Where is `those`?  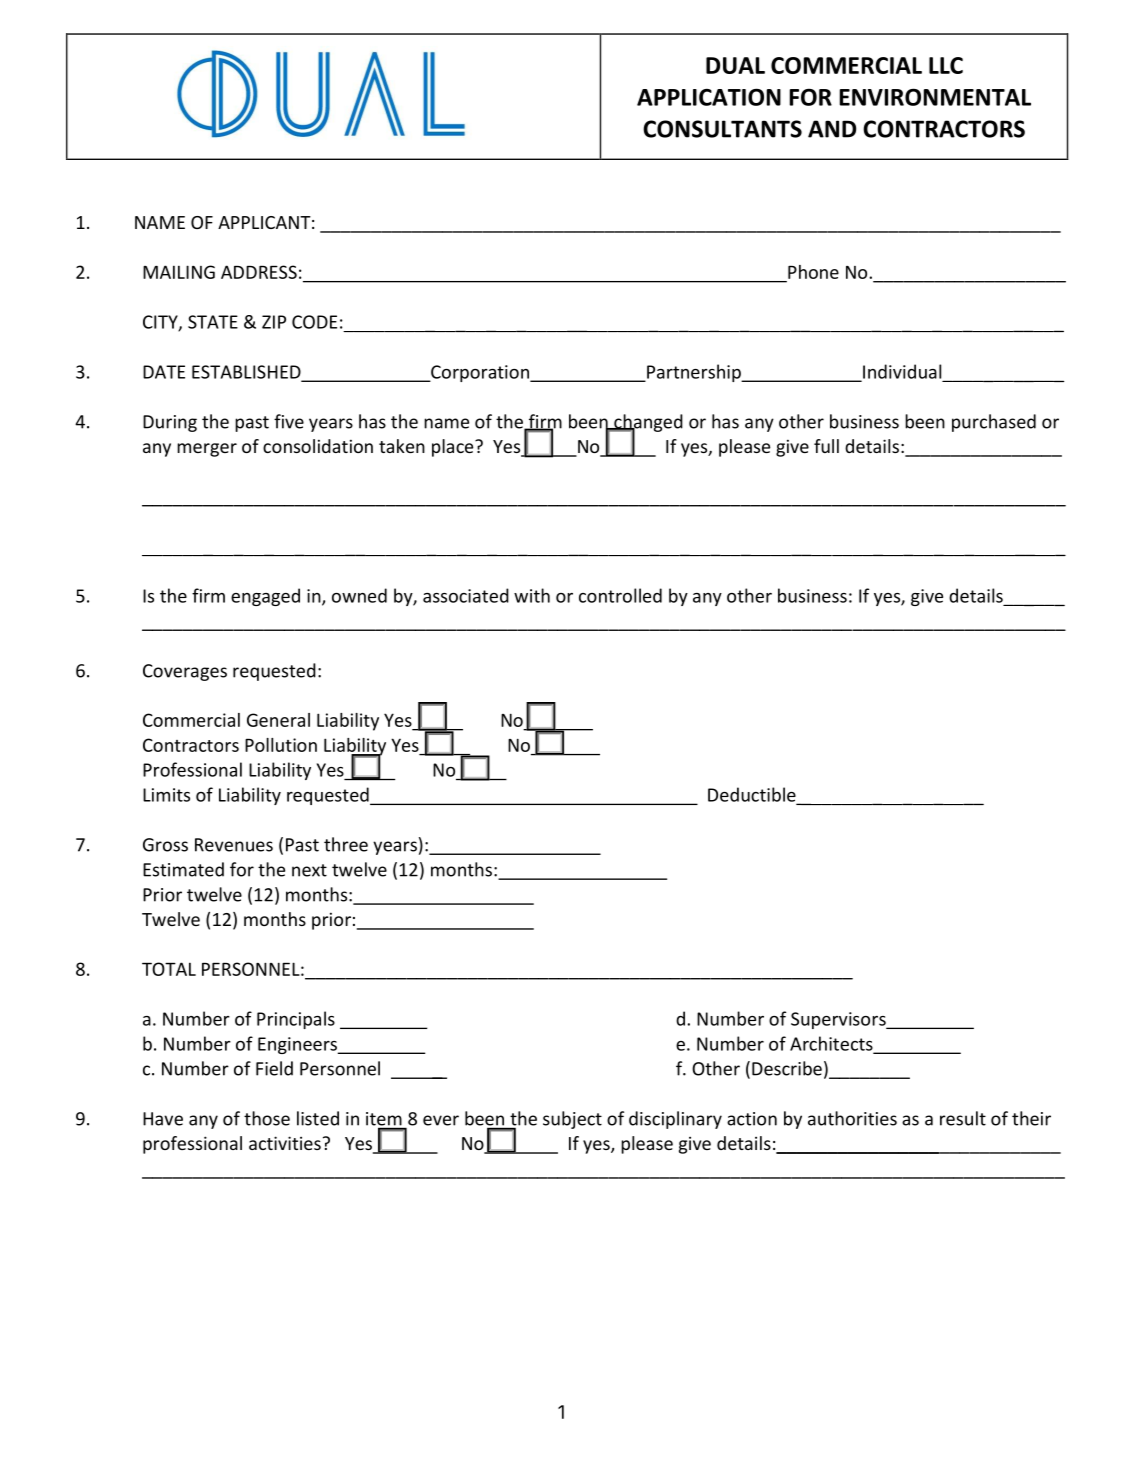
those is located at coordinates (267, 1118).
